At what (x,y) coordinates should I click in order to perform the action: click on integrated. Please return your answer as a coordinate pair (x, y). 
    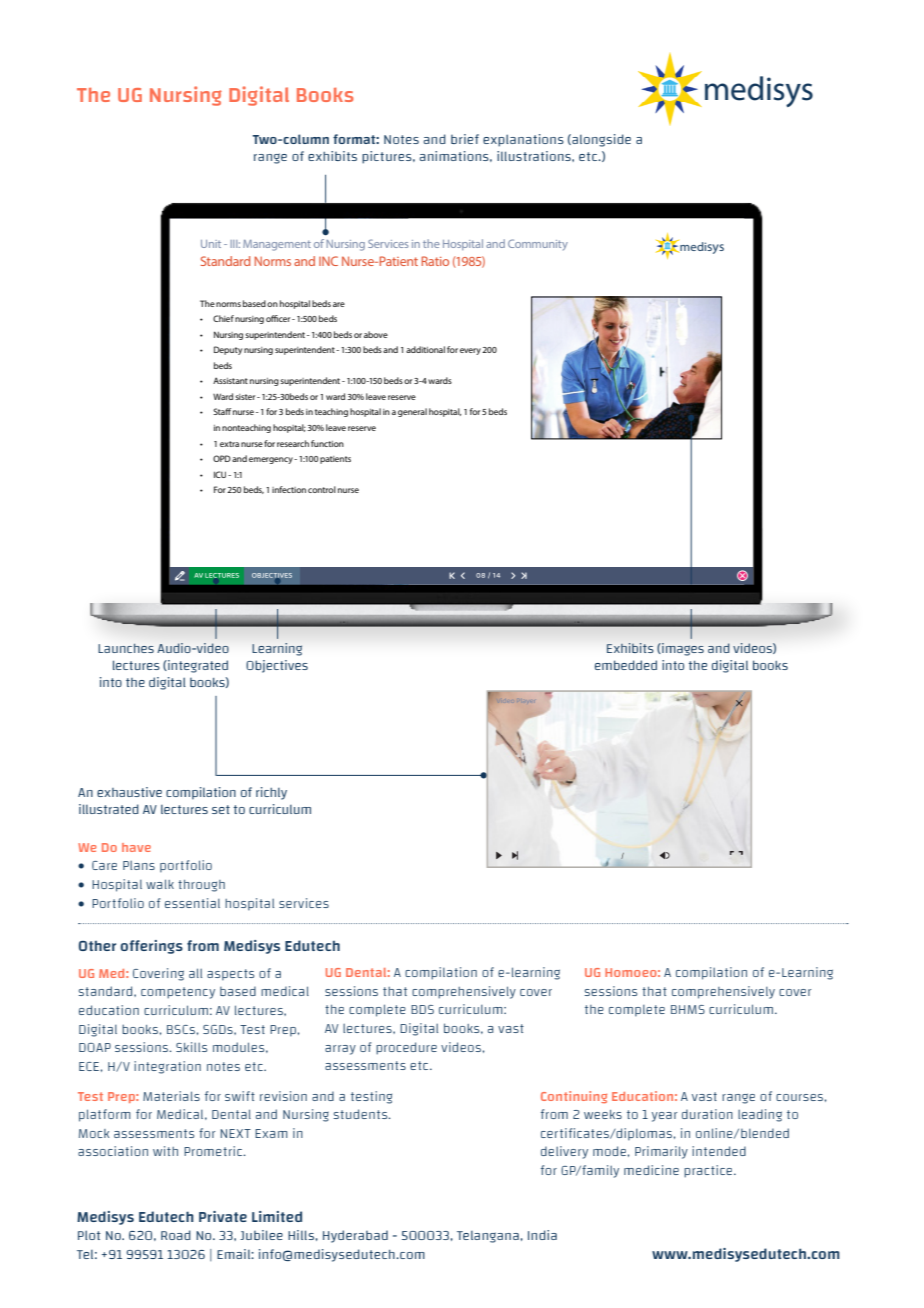
    Looking at the image, I should click on (197, 666).
